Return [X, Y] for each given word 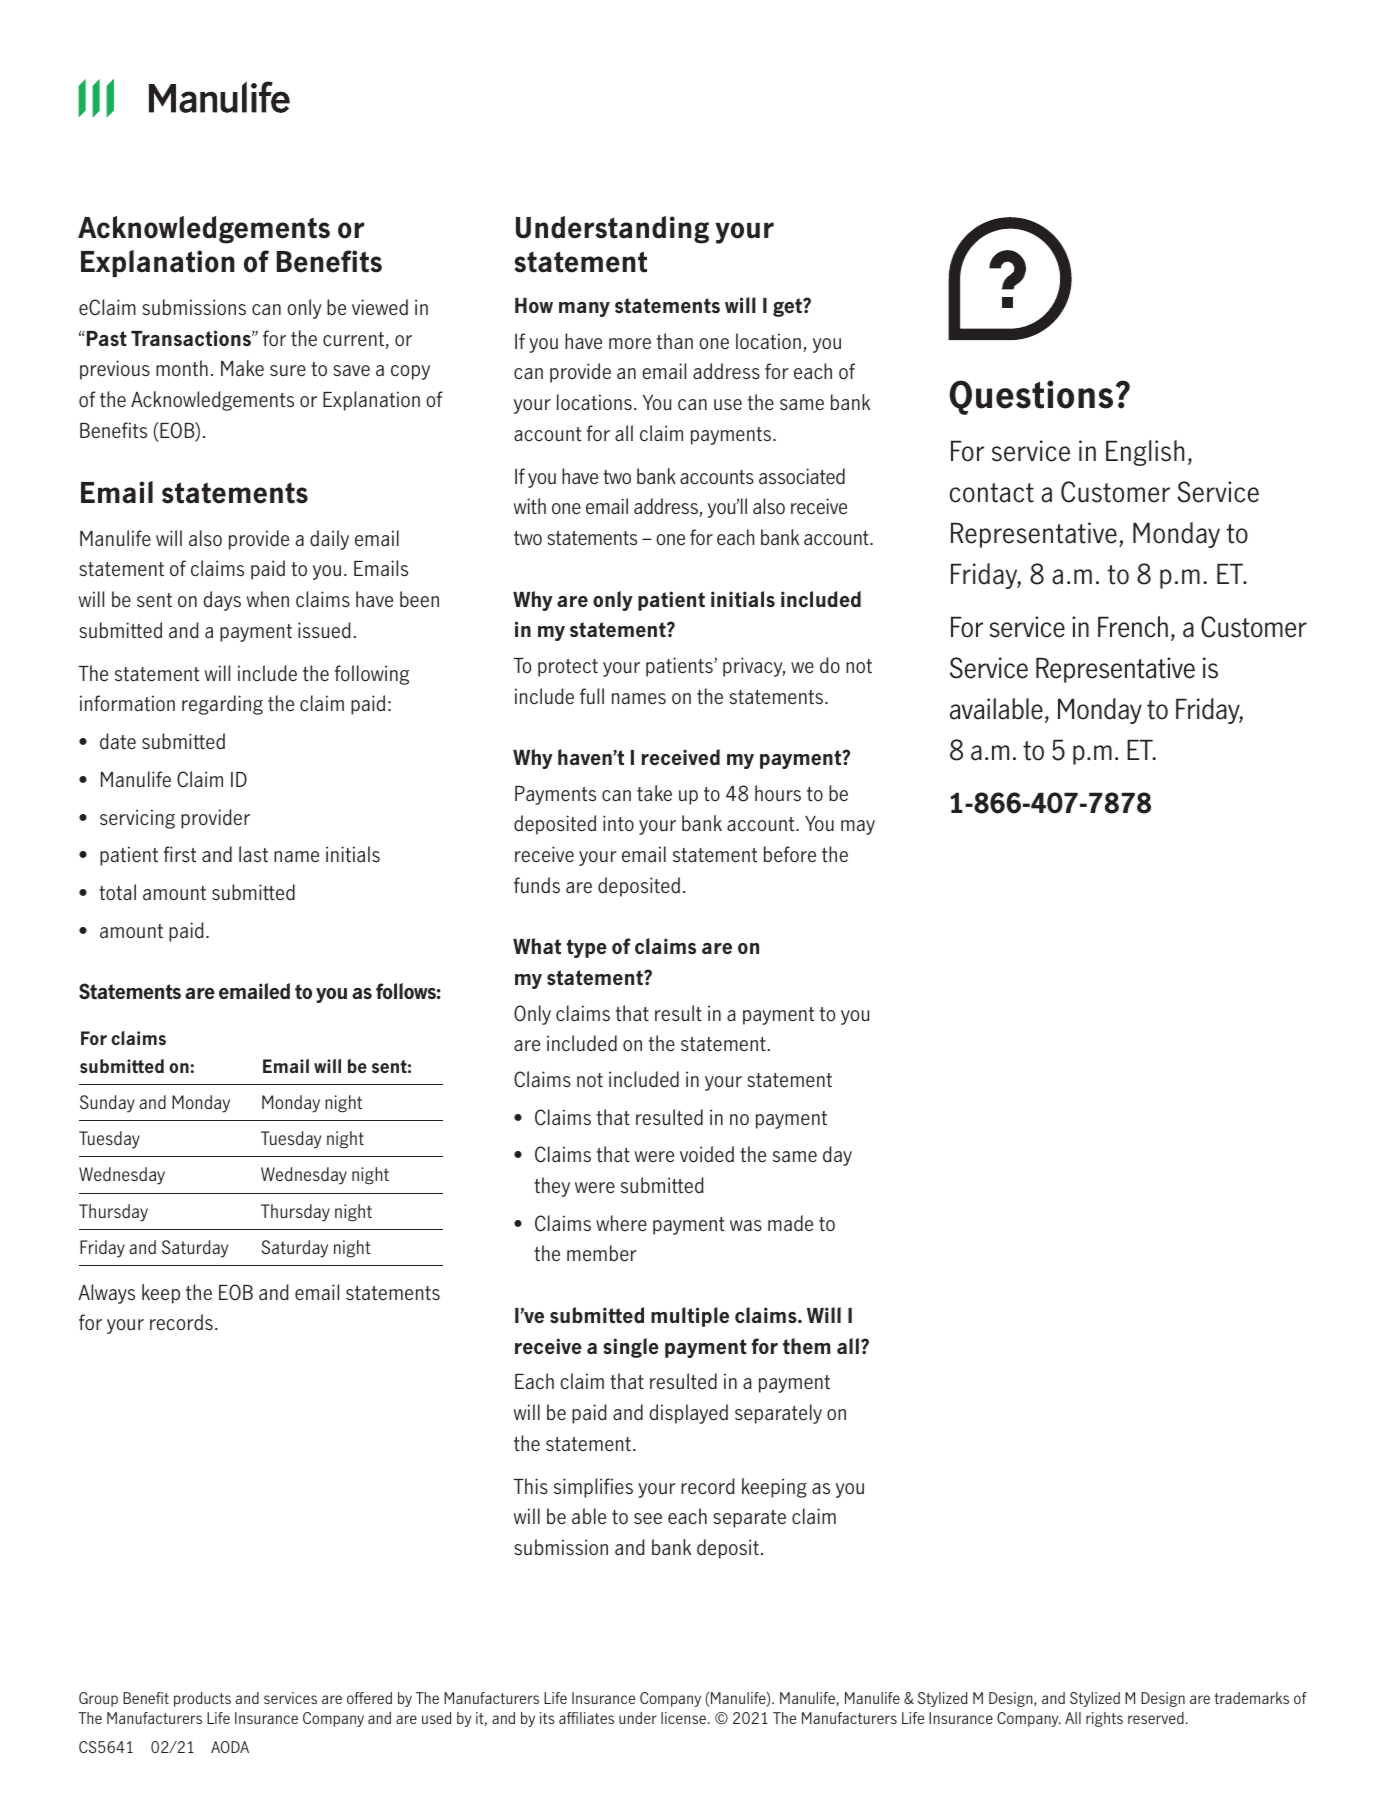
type [587, 948]
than [675, 341]
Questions [1031, 397]
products [202, 1699]
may [858, 827]
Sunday [107, 1104]
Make [242, 368]
